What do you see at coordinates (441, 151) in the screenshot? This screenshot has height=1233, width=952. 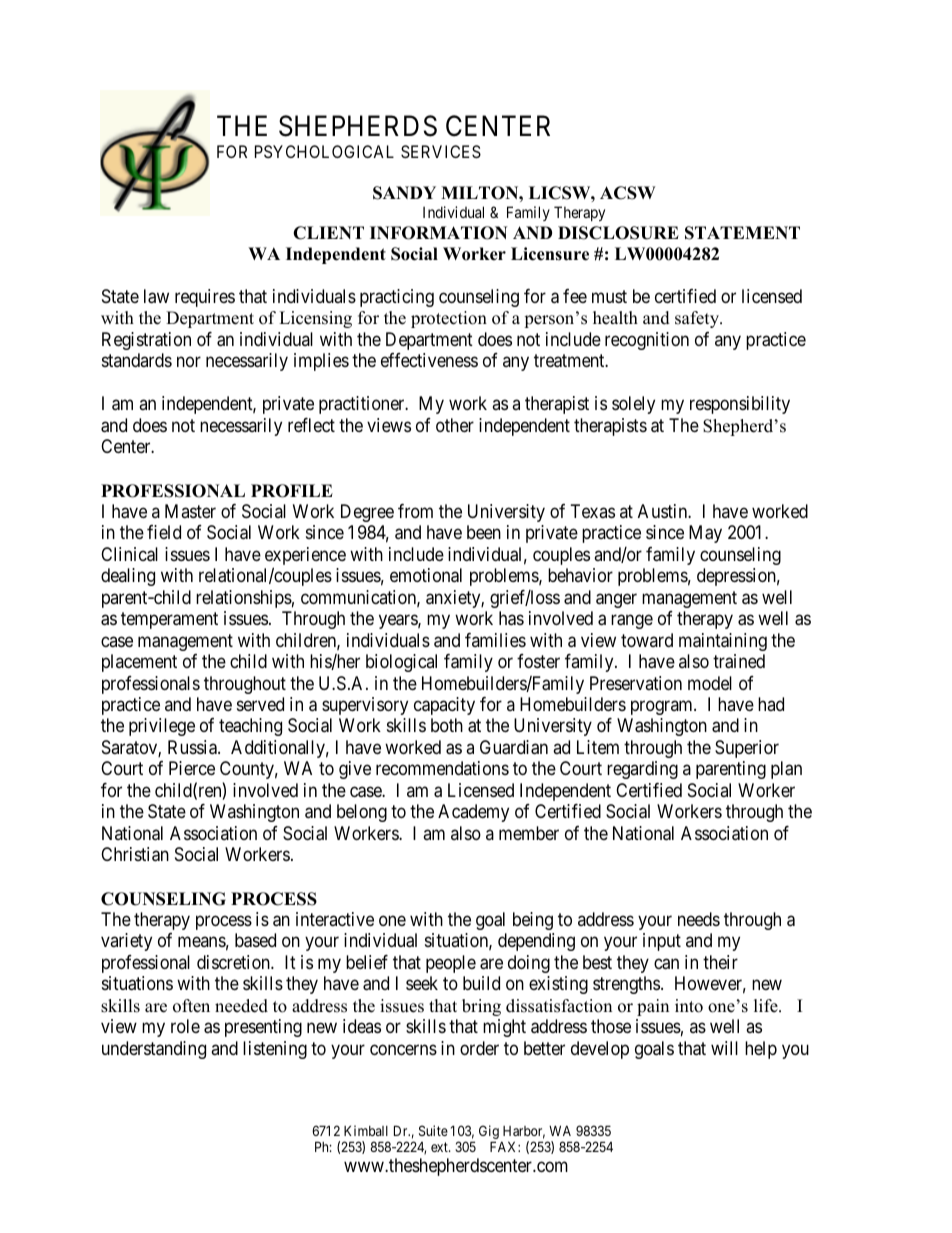 I see `SERVICES` at bounding box center [441, 151].
